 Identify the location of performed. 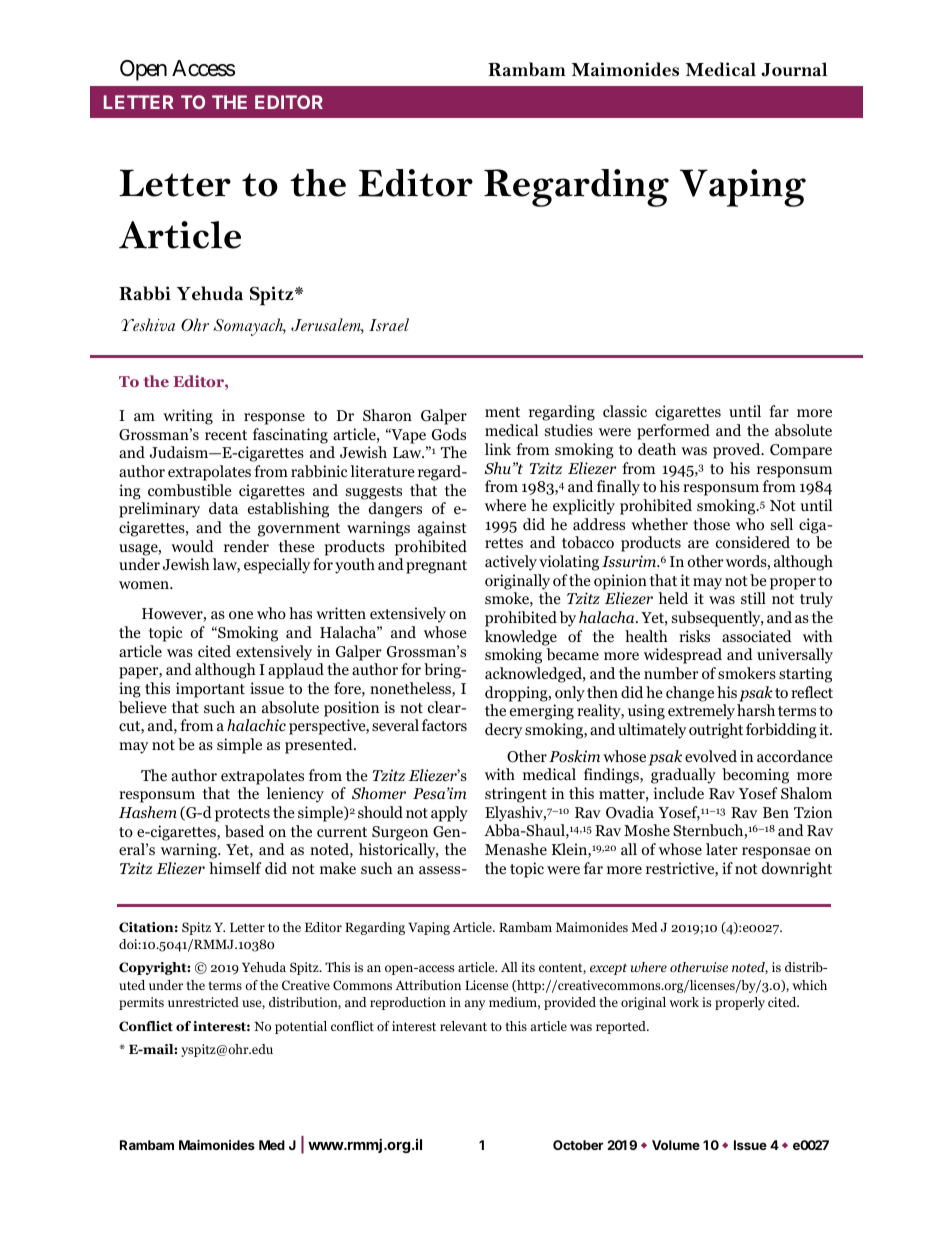
(673, 432).
